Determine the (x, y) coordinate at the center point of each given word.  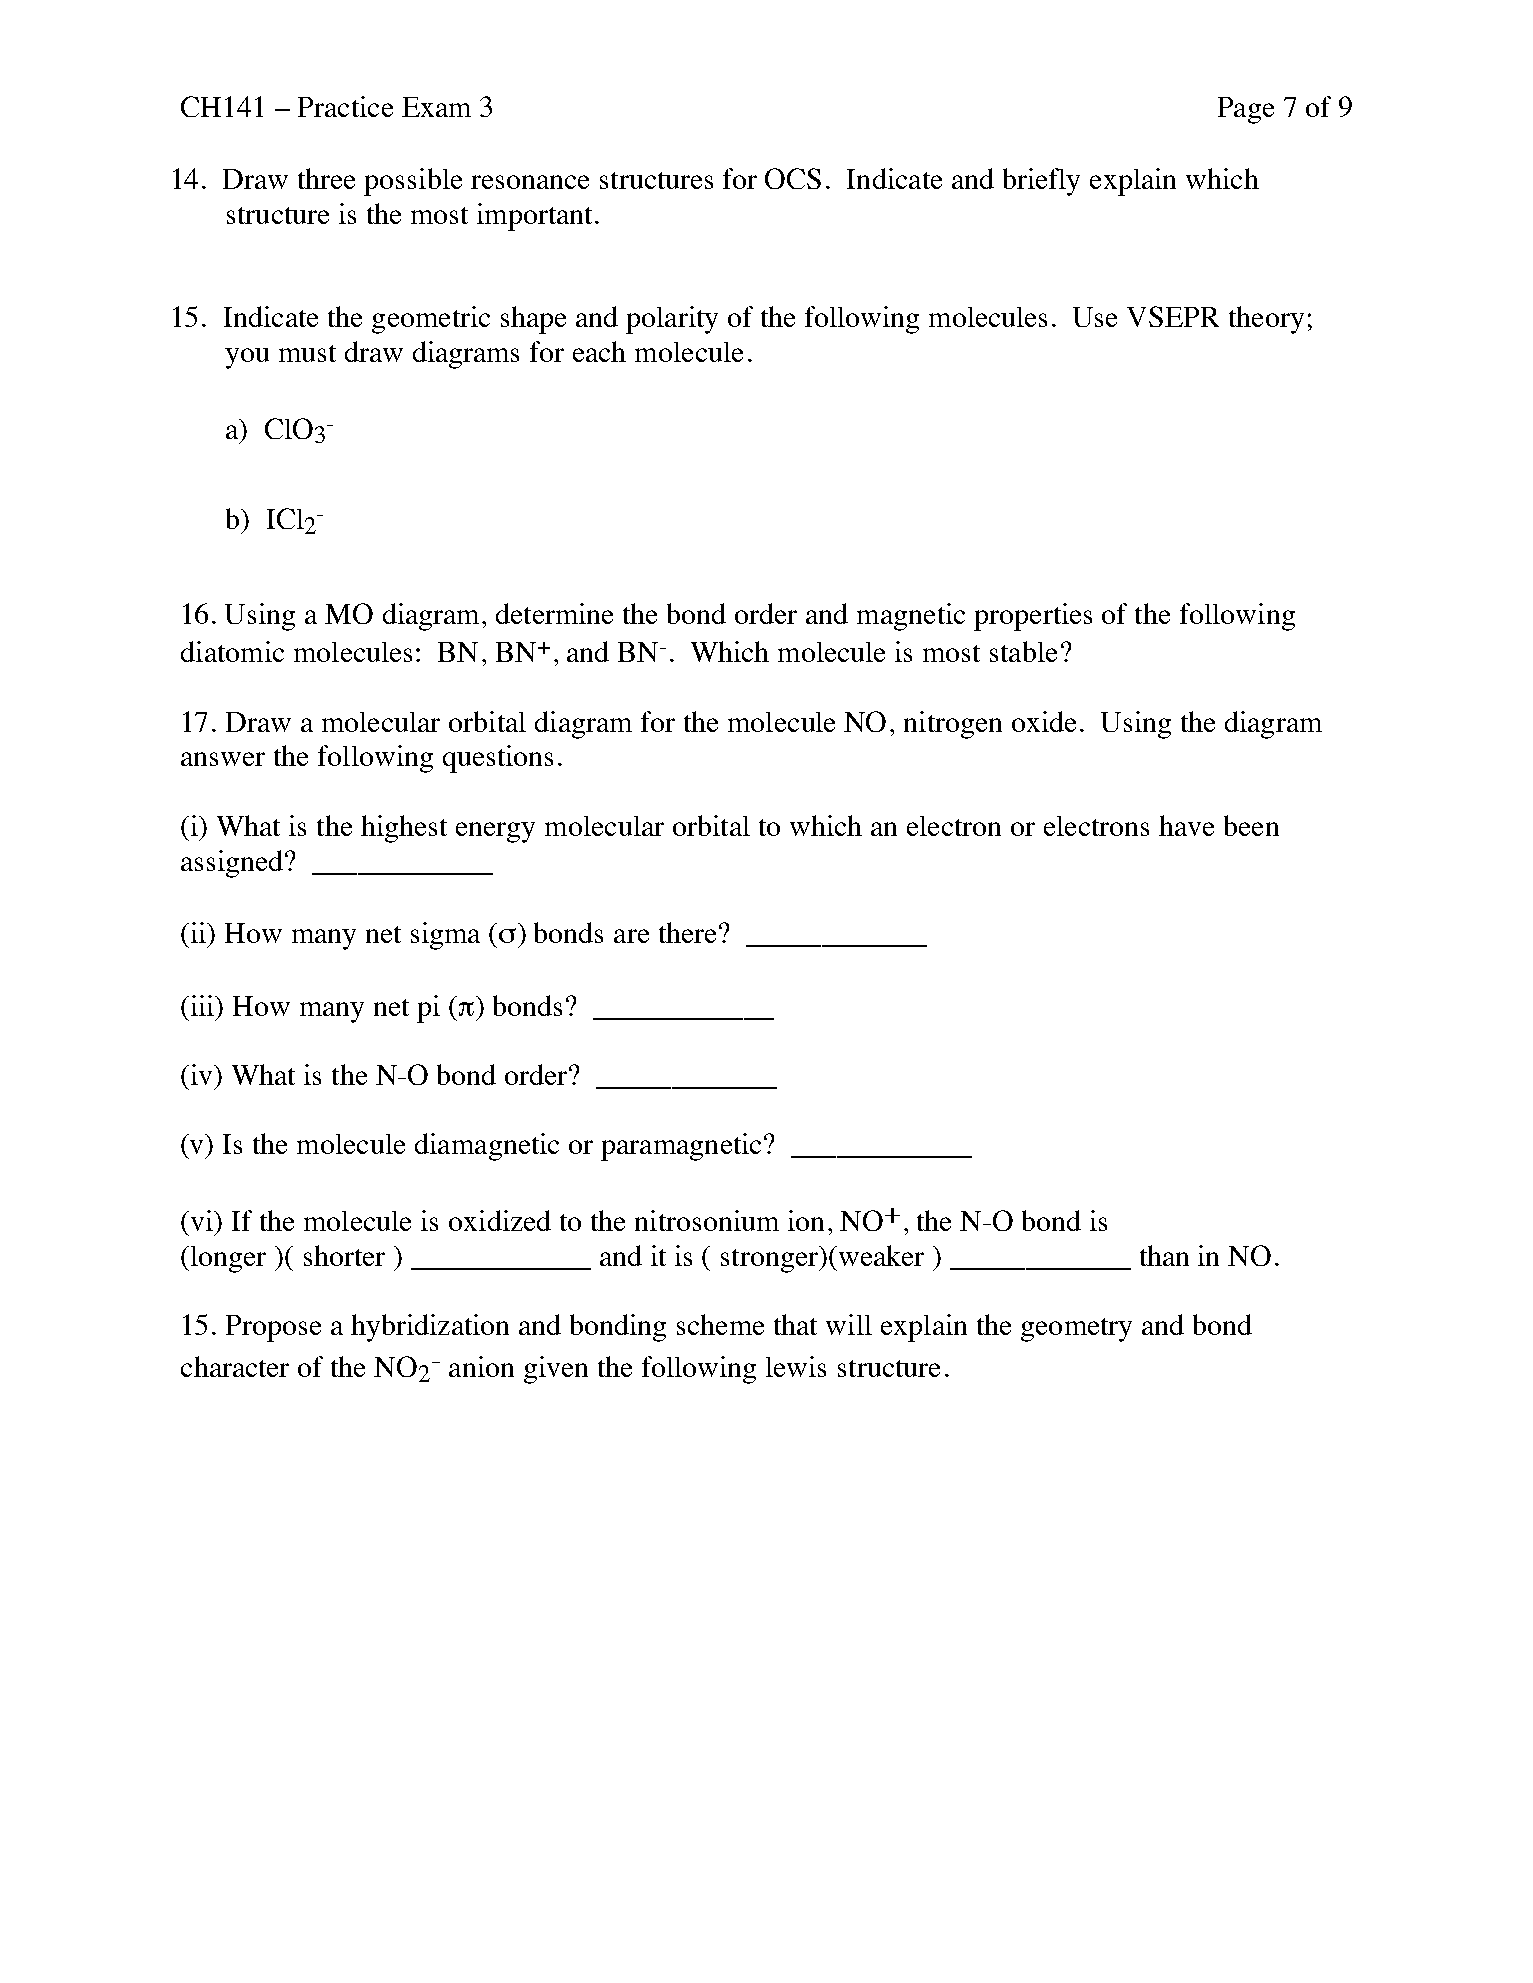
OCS (793, 178)
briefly (1041, 182)
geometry (1076, 1330)
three (326, 178)
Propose (273, 1328)
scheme (720, 1324)
